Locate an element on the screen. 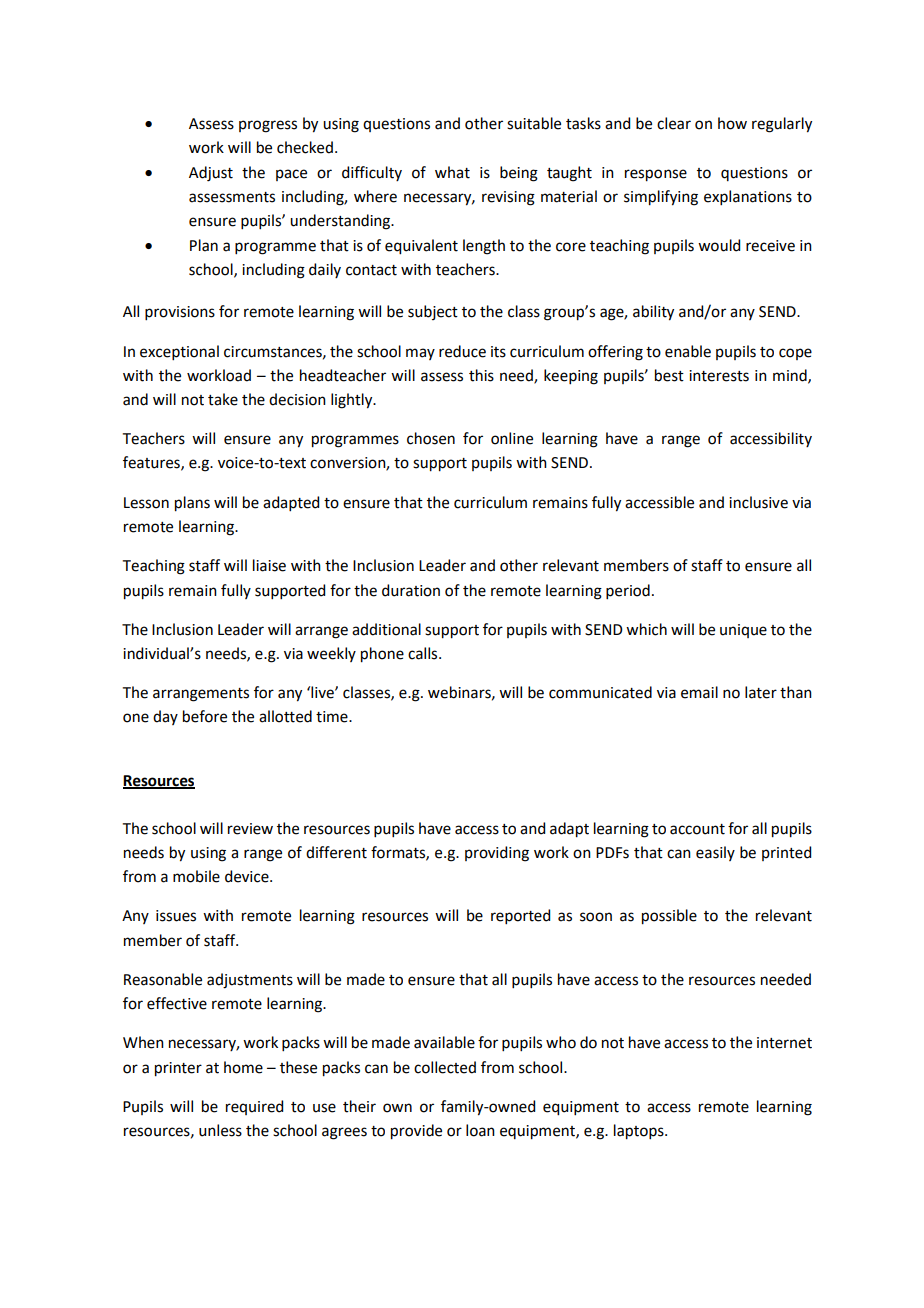 The height and width of the screenshot is (1308, 924). unique is located at coordinates (743, 631).
